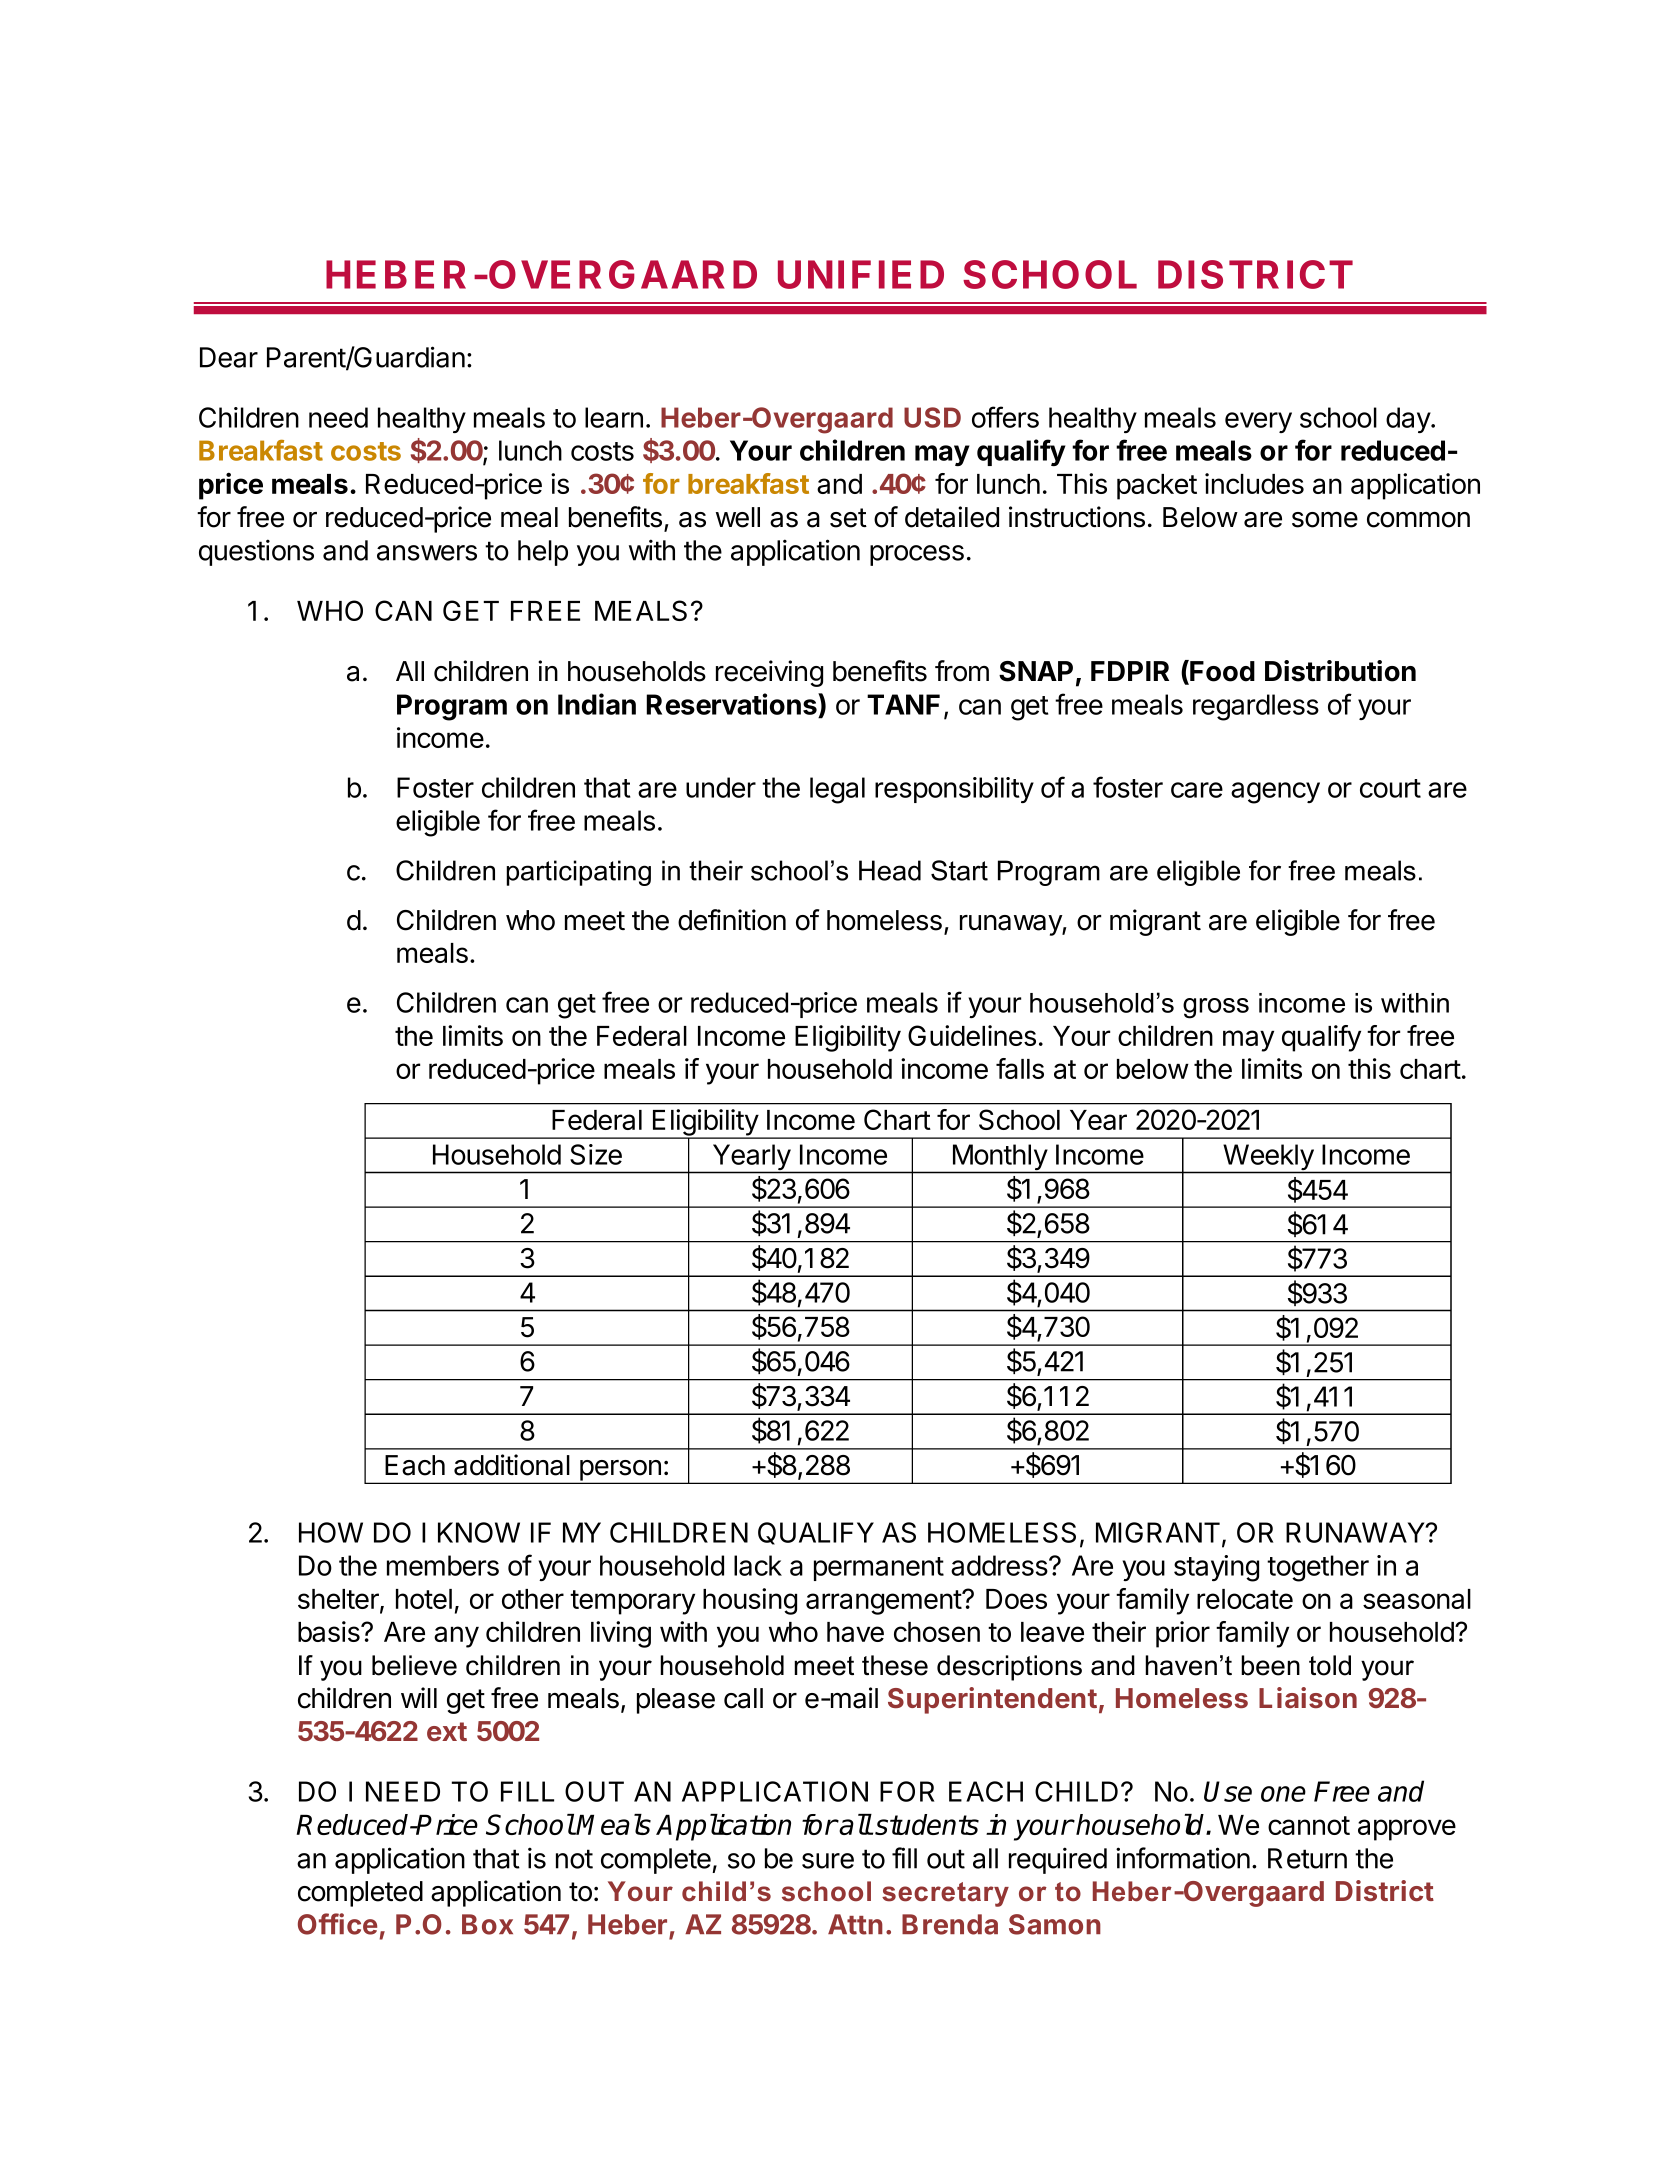 This screenshot has width=1680, height=2174. What do you see at coordinates (972, 1035) in the screenshot?
I see `Guidelines` at bounding box center [972, 1035].
